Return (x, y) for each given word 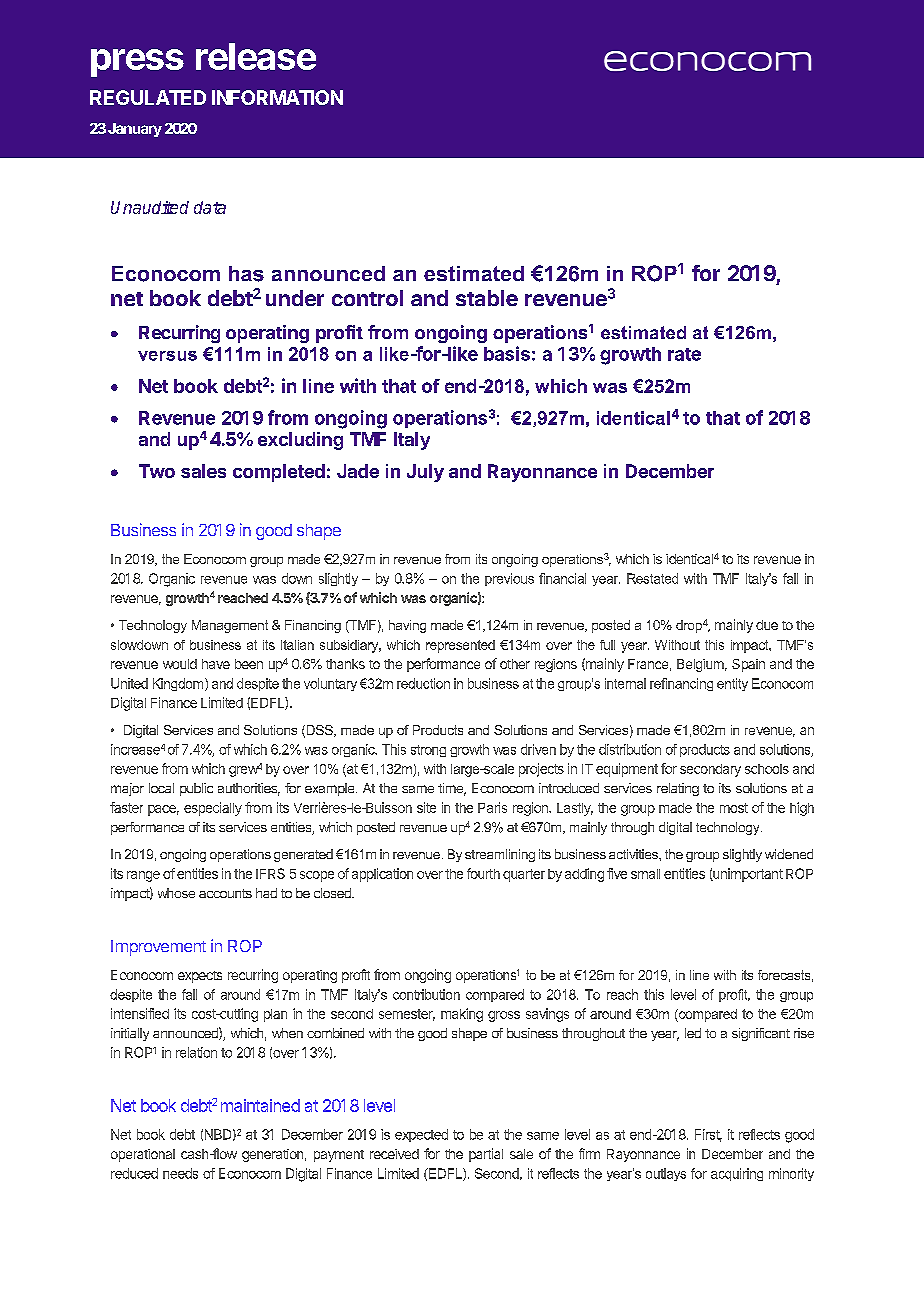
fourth (483, 873)
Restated (652, 578)
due (767, 625)
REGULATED (148, 97)
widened (789, 854)
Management (230, 626)
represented (460, 646)
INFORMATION (277, 97)
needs (180, 1173)
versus (167, 356)
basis (507, 353)
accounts (225, 893)
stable (487, 298)
